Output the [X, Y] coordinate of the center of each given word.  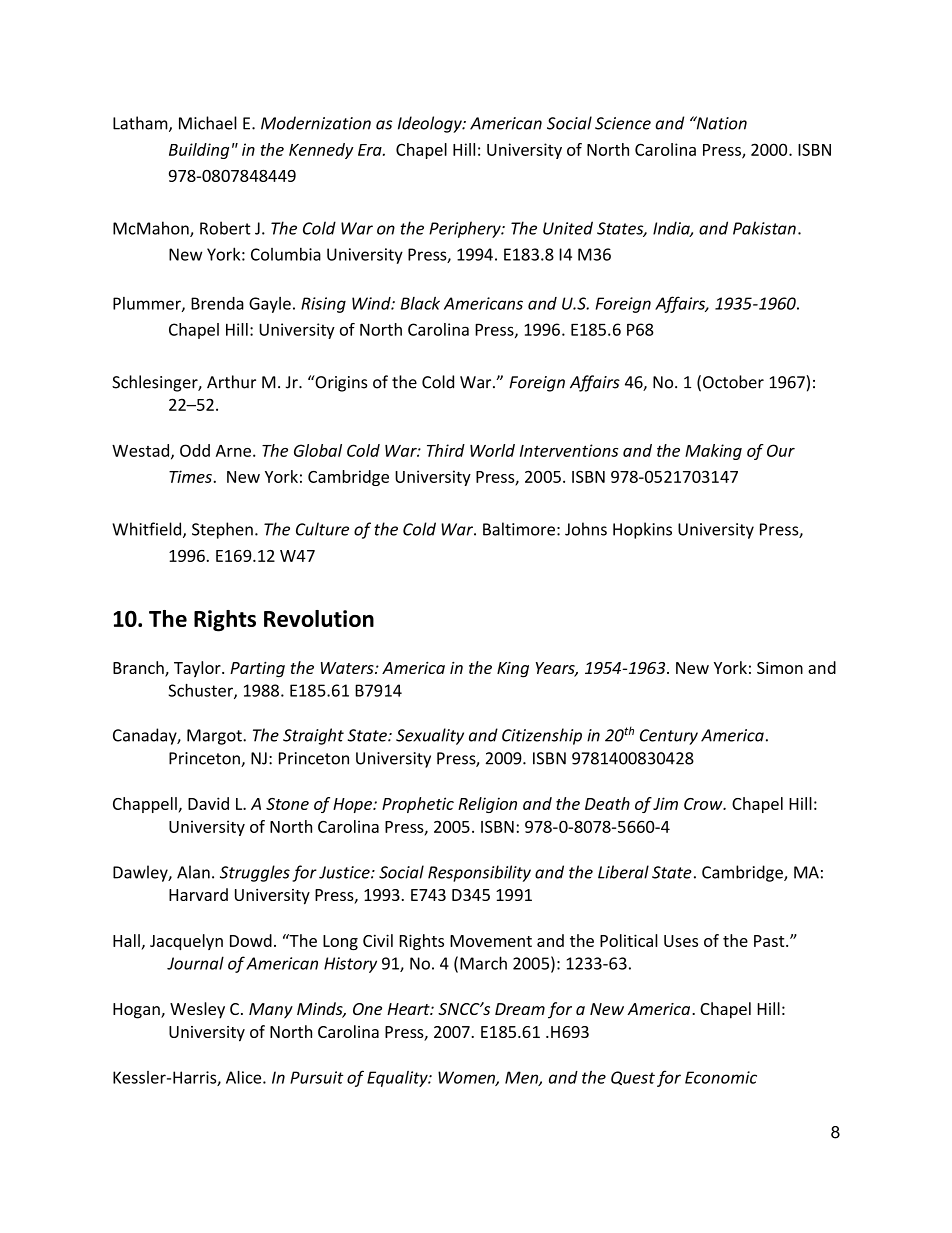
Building [199, 151]
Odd [195, 450]
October [733, 382]
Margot [215, 737]
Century [669, 737]
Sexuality [430, 736]
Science [623, 123]
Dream [520, 1009]
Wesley [197, 1010]
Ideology [431, 124]
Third [446, 450]
